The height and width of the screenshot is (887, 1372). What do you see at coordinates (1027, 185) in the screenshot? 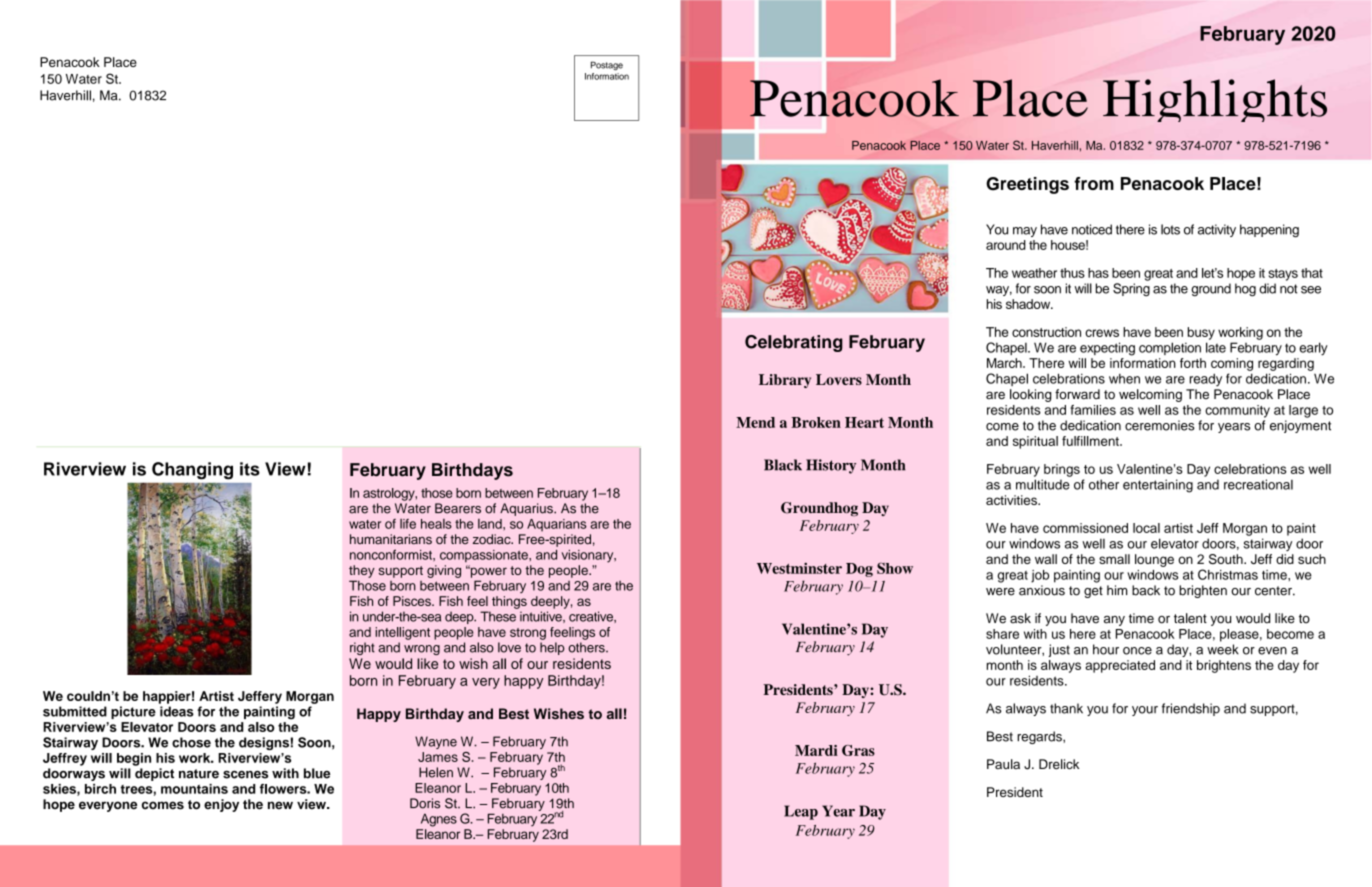
I see `Greetings` at bounding box center [1027, 185].
